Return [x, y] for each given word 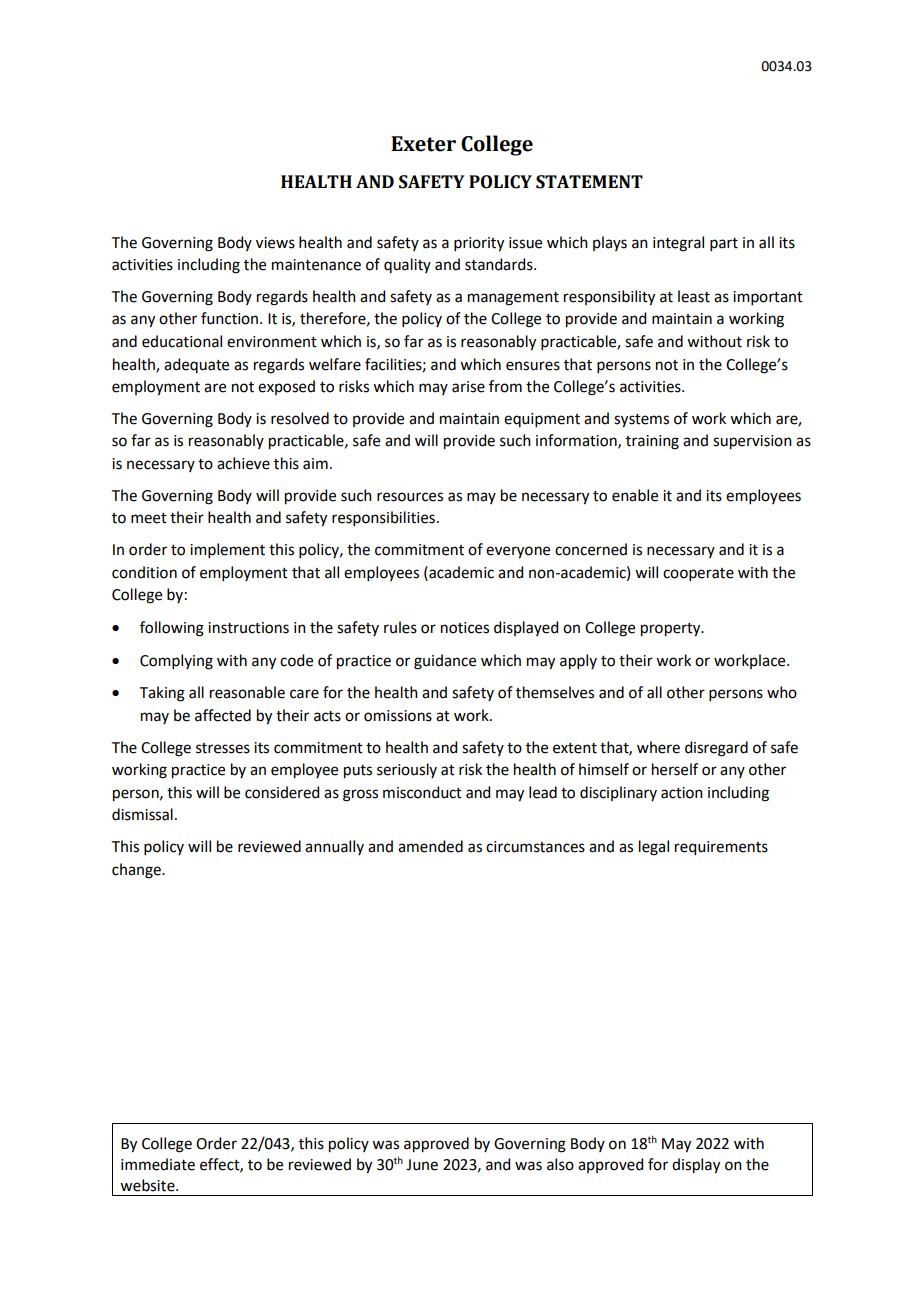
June [422, 1165]
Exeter [423, 144]
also [560, 1164]
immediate [158, 1164]
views [275, 243]
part [724, 244]
